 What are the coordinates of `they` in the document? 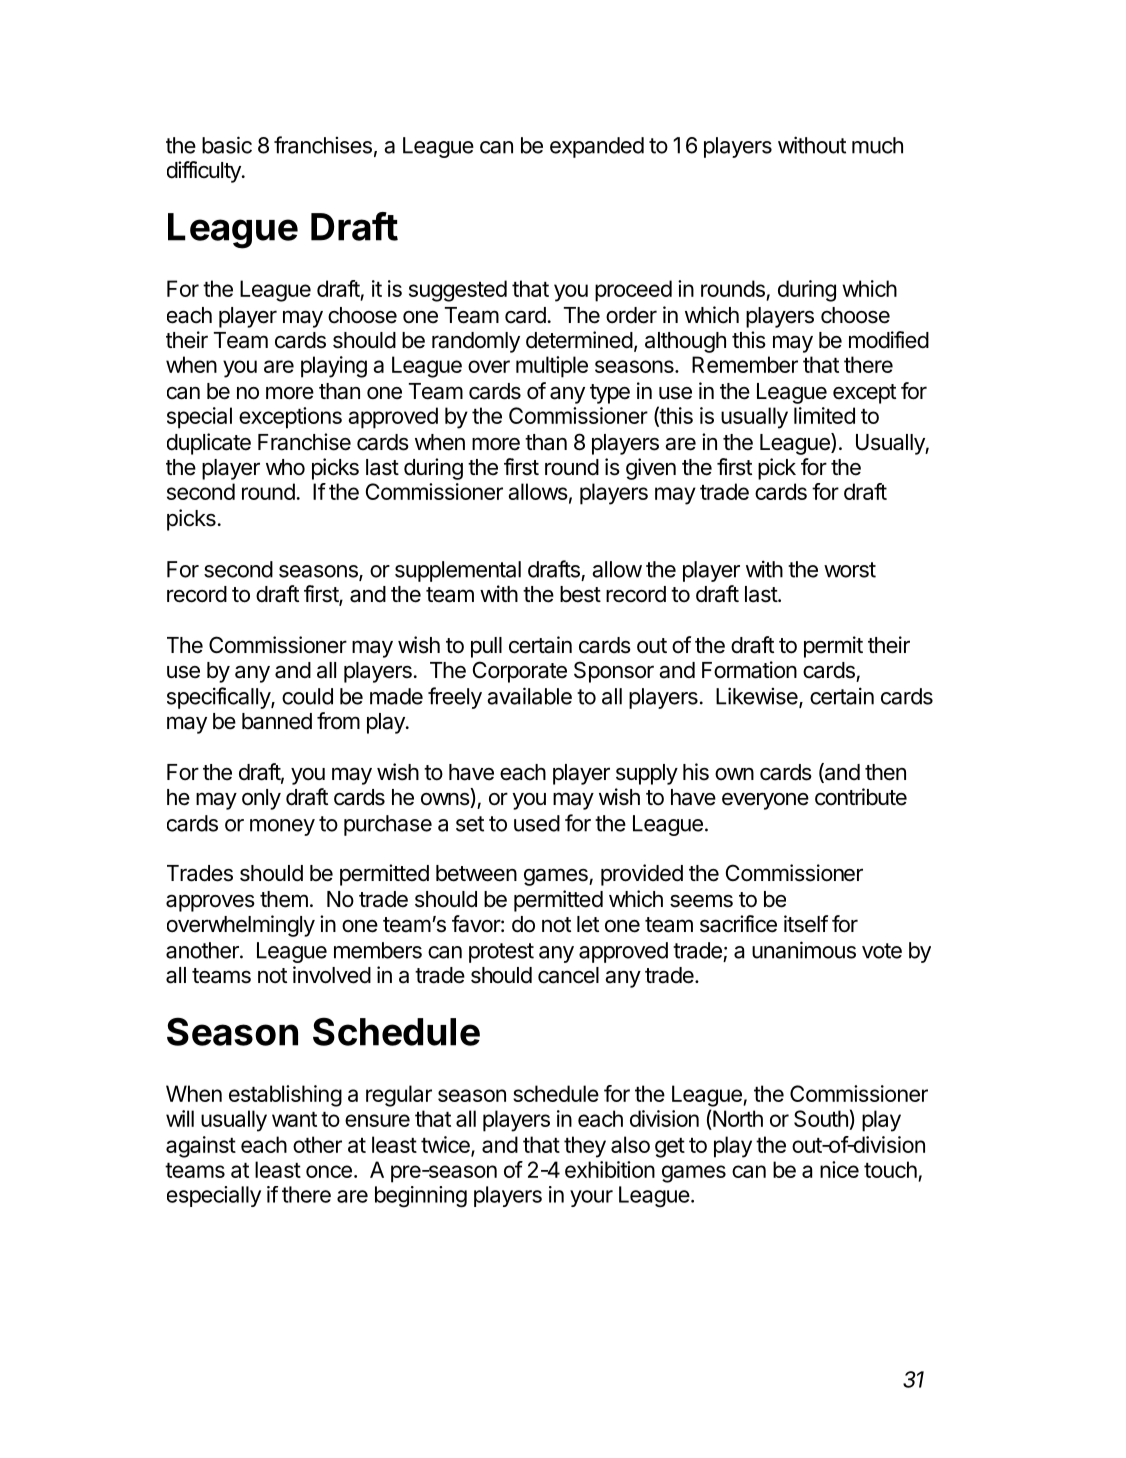 It's located at (585, 1147).
